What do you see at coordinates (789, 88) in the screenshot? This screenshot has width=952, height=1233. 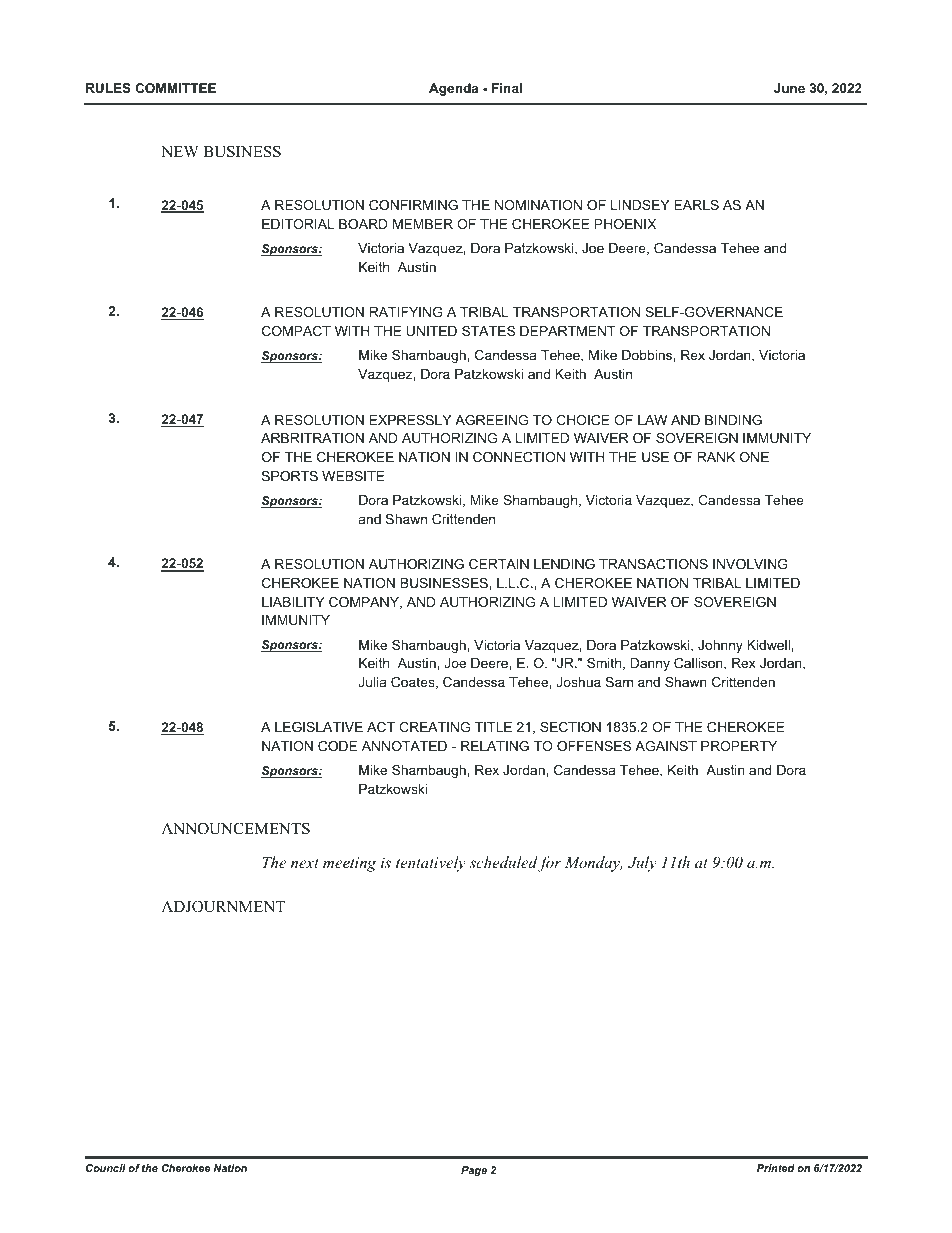 I see `June` at bounding box center [789, 88].
